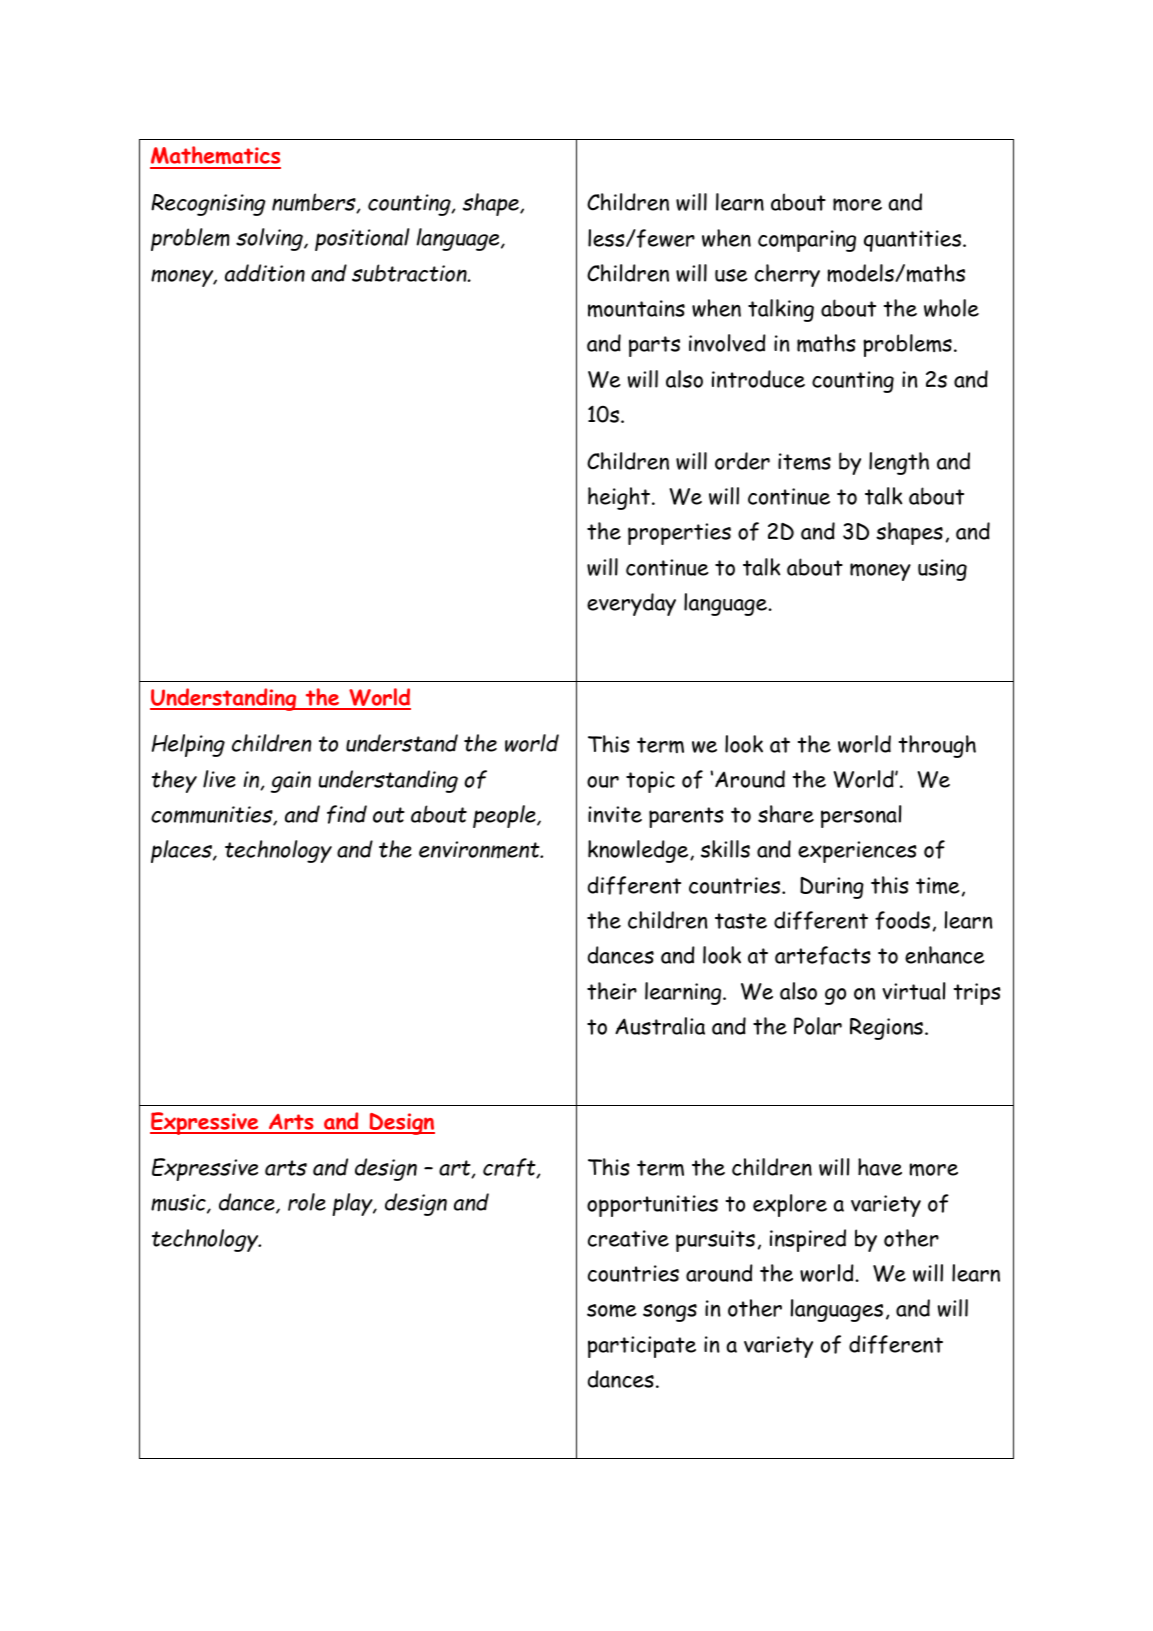  Describe the element at coordinates (636, 309) in the page. I see `mountains` at that location.
